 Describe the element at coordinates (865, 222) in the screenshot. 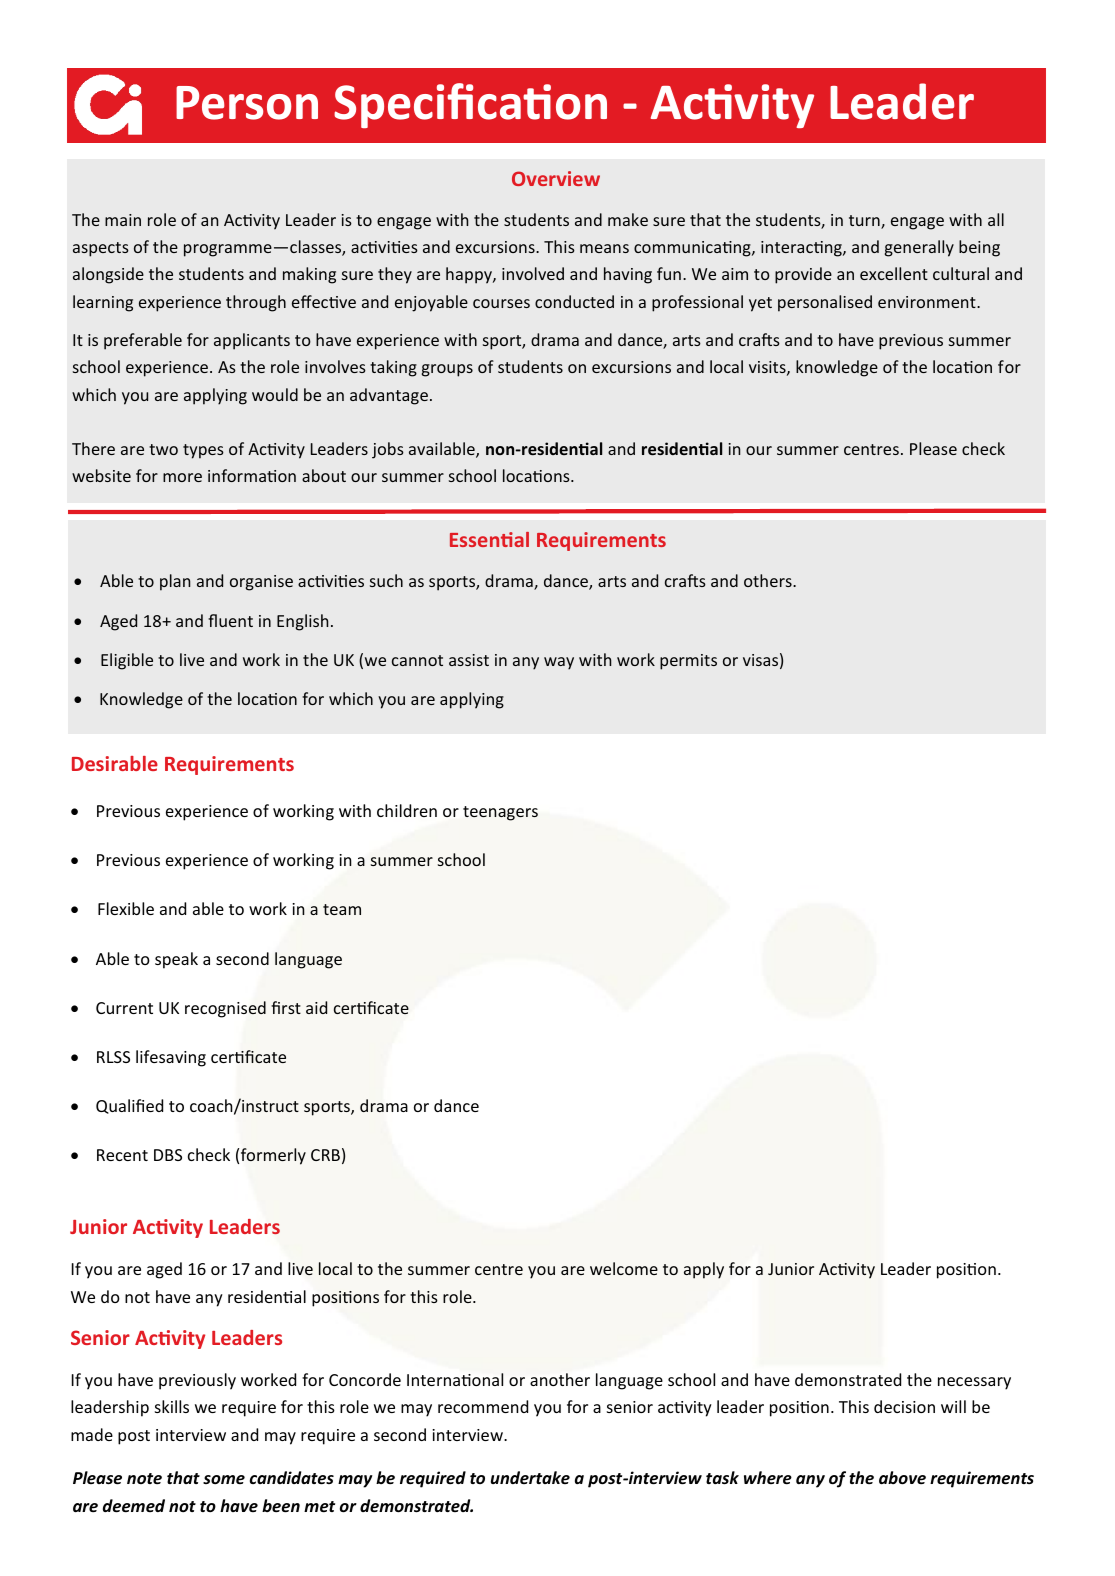

I see `turn` at that location.
